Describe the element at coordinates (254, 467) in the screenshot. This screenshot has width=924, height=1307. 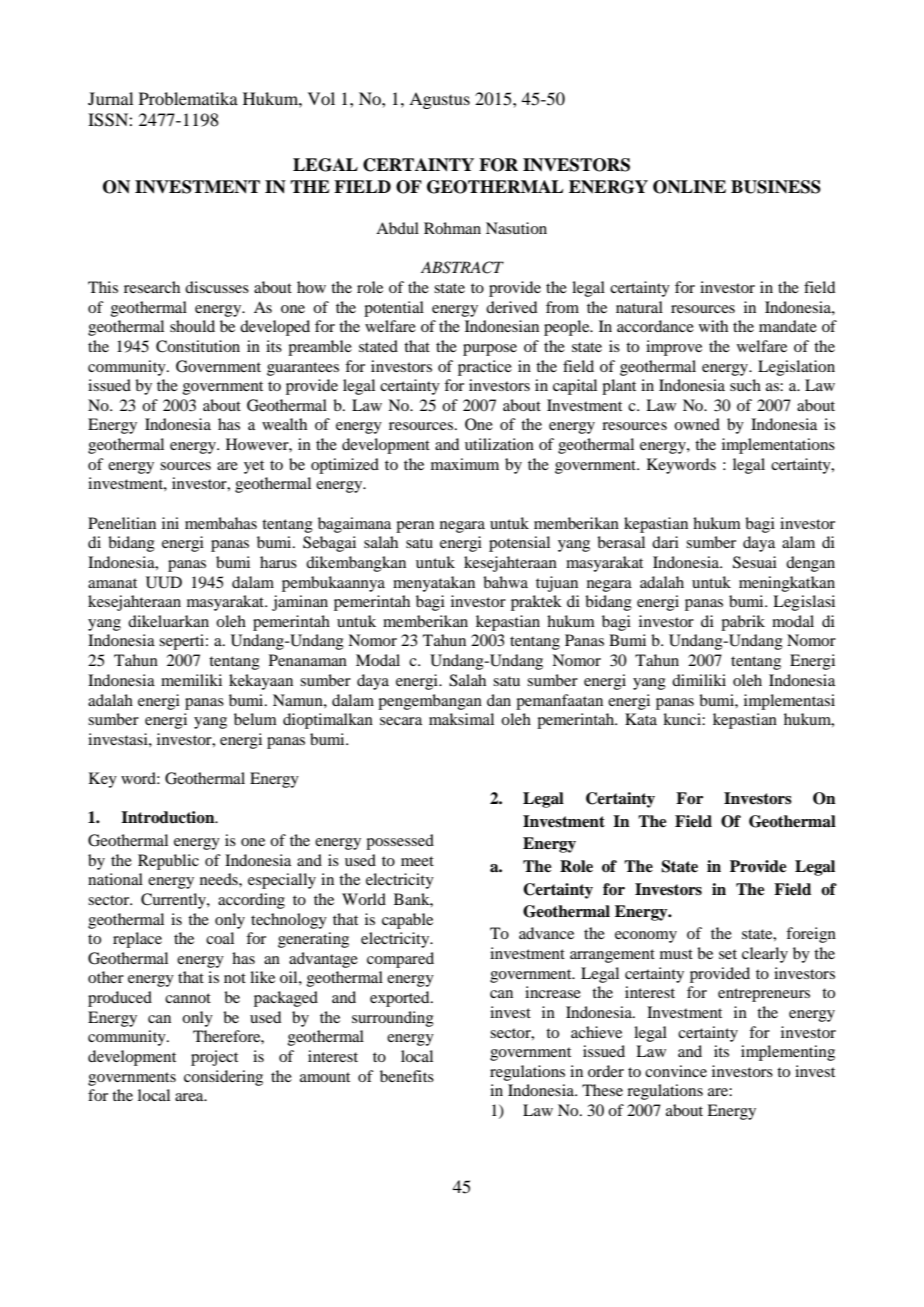
I see `yet` at that location.
